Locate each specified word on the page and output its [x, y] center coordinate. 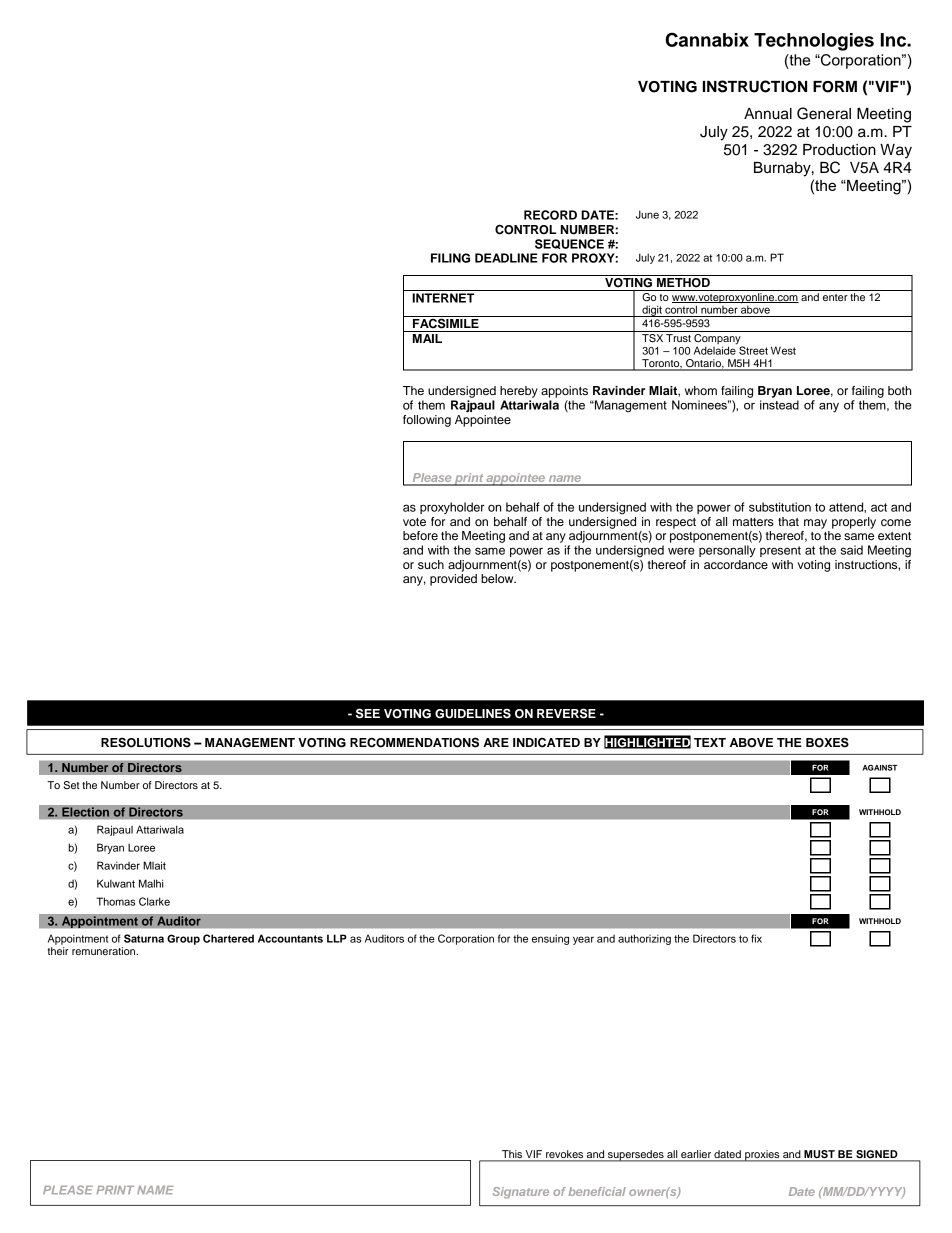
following [427, 421]
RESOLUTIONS [146, 742]
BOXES [827, 742]
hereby [519, 392]
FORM [835, 87]
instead [779, 405]
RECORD [550, 215]
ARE [496, 742]
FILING [450, 258]
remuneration [104, 951]
